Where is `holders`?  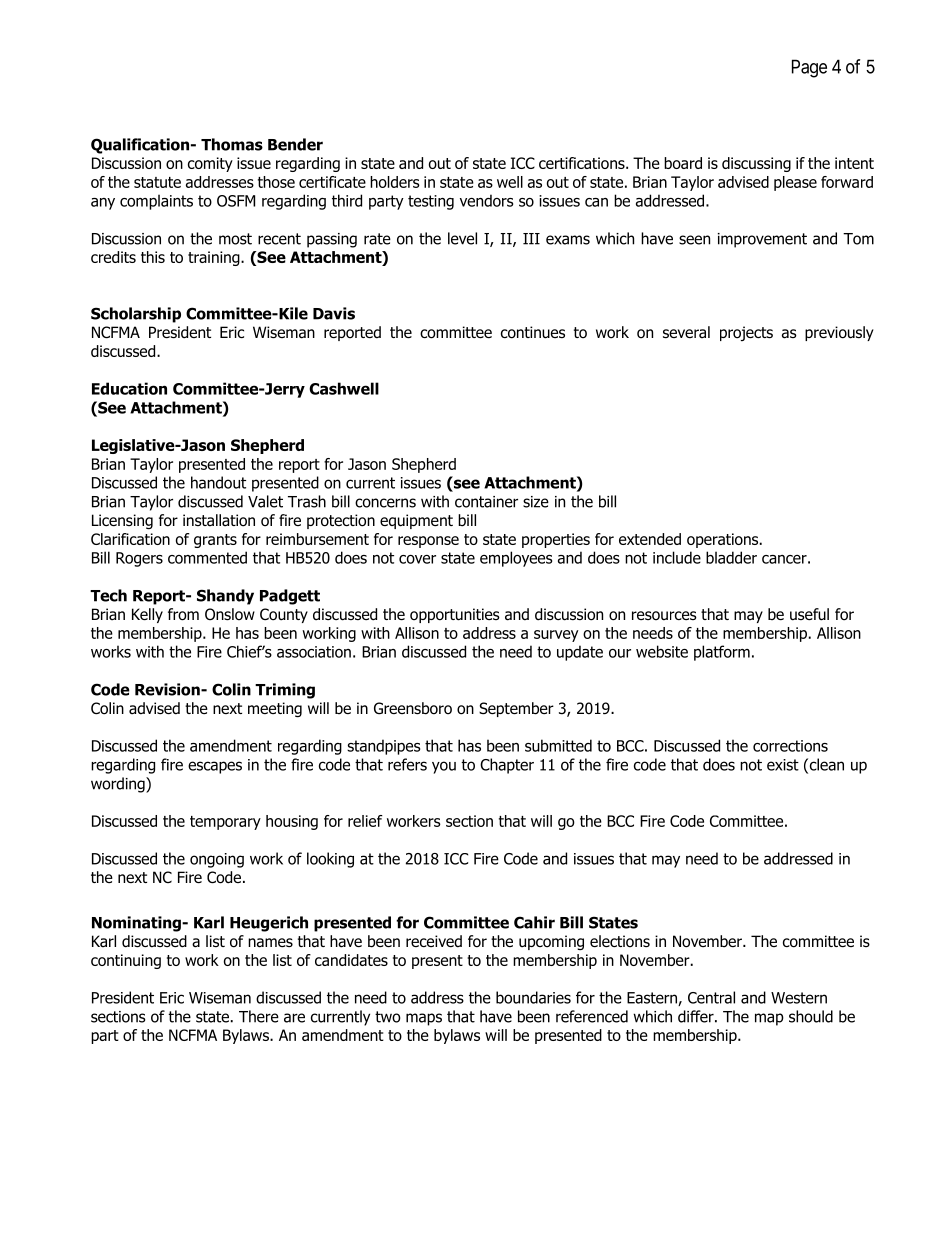
holders is located at coordinates (395, 182).
